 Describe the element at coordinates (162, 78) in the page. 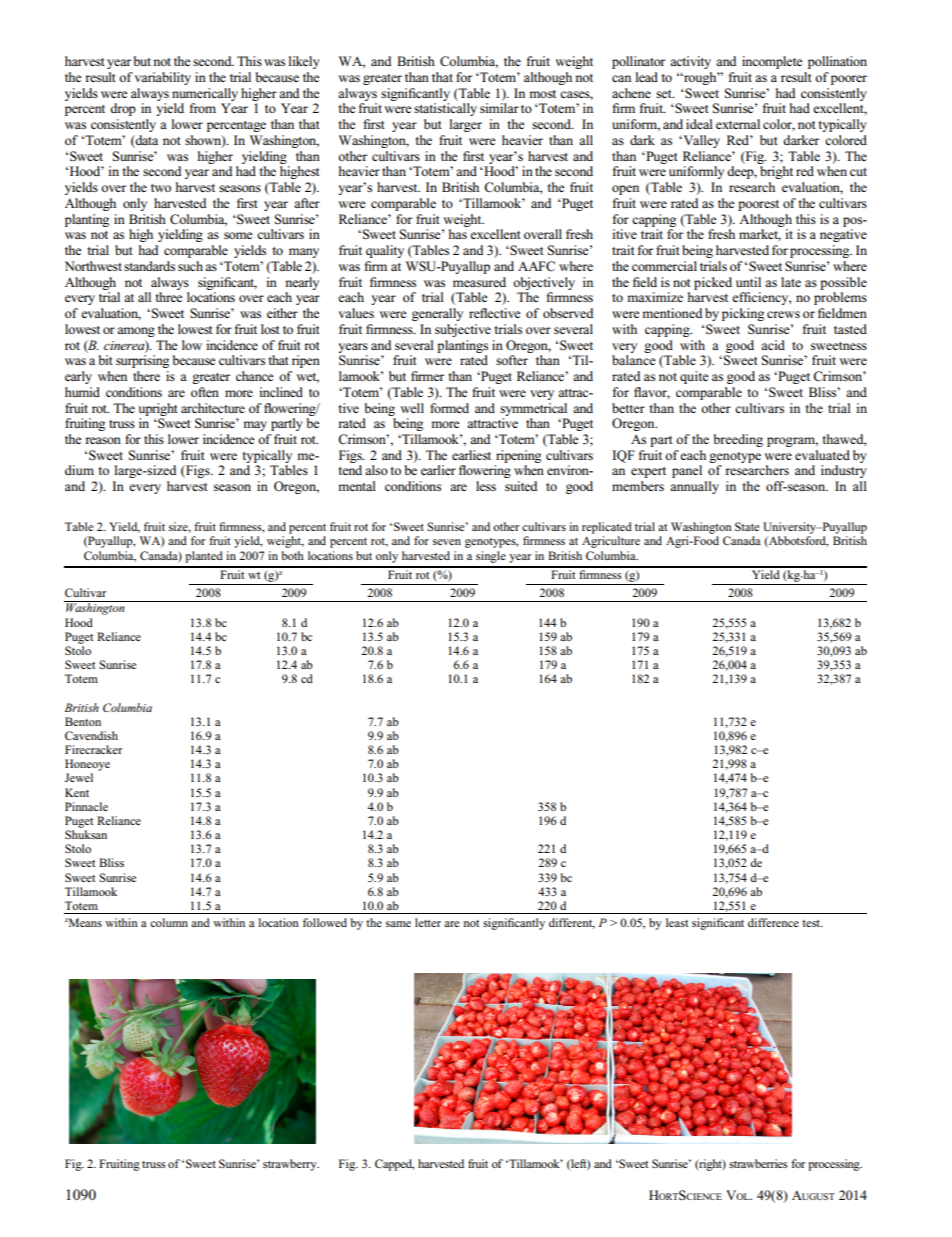

I see `variability` at that location.
